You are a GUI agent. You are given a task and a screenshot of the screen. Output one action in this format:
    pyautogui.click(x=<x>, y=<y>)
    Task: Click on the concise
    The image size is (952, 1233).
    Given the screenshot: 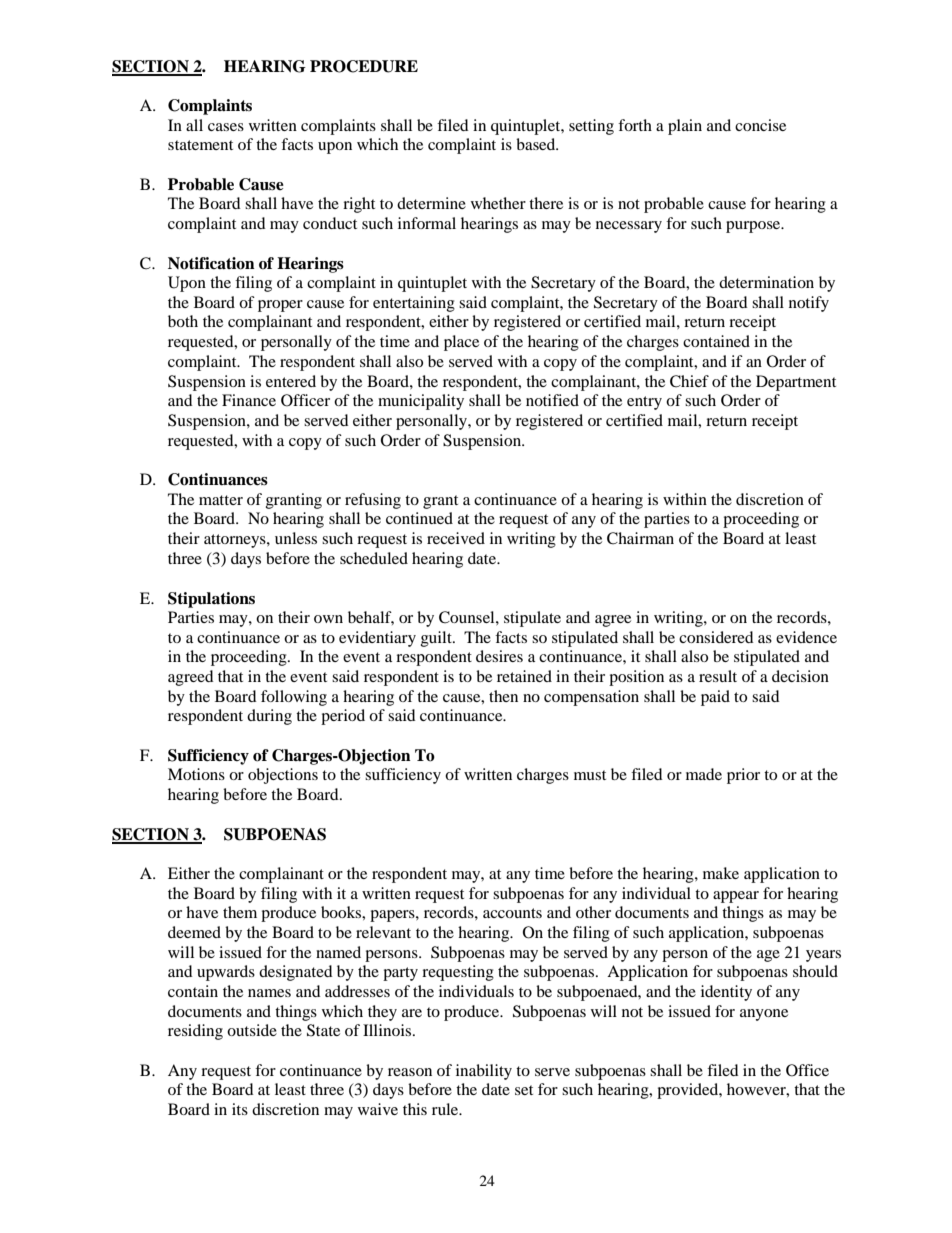 What is the action you would take?
    pyautogui.click(x=760, y=125)
